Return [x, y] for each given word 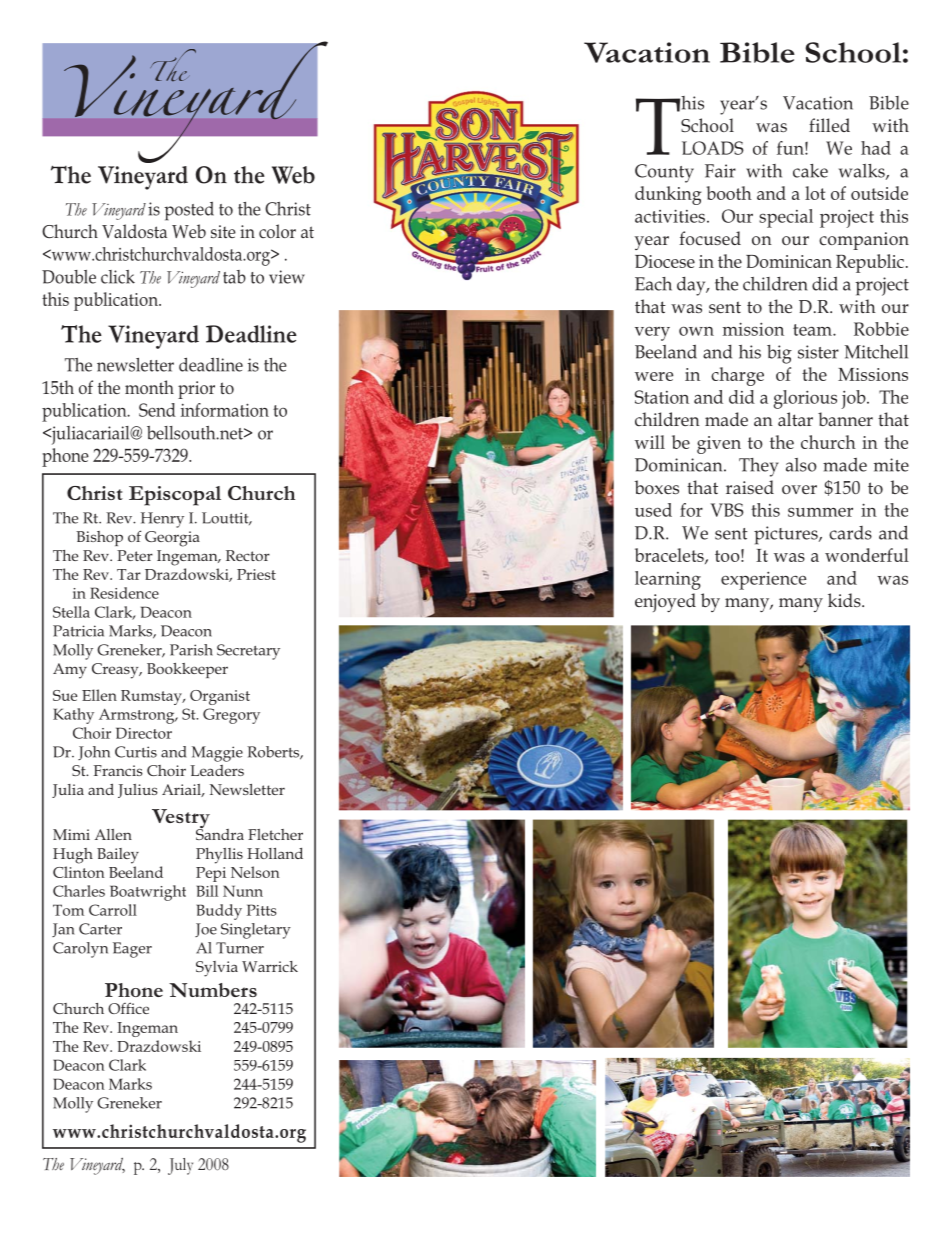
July [180, 1166]
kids [845, 600]
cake [810, 171]
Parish [191, 650]
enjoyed [665, 602]
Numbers [213, 990]
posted [189, 211]
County [664, 173]
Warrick [270, 966]
